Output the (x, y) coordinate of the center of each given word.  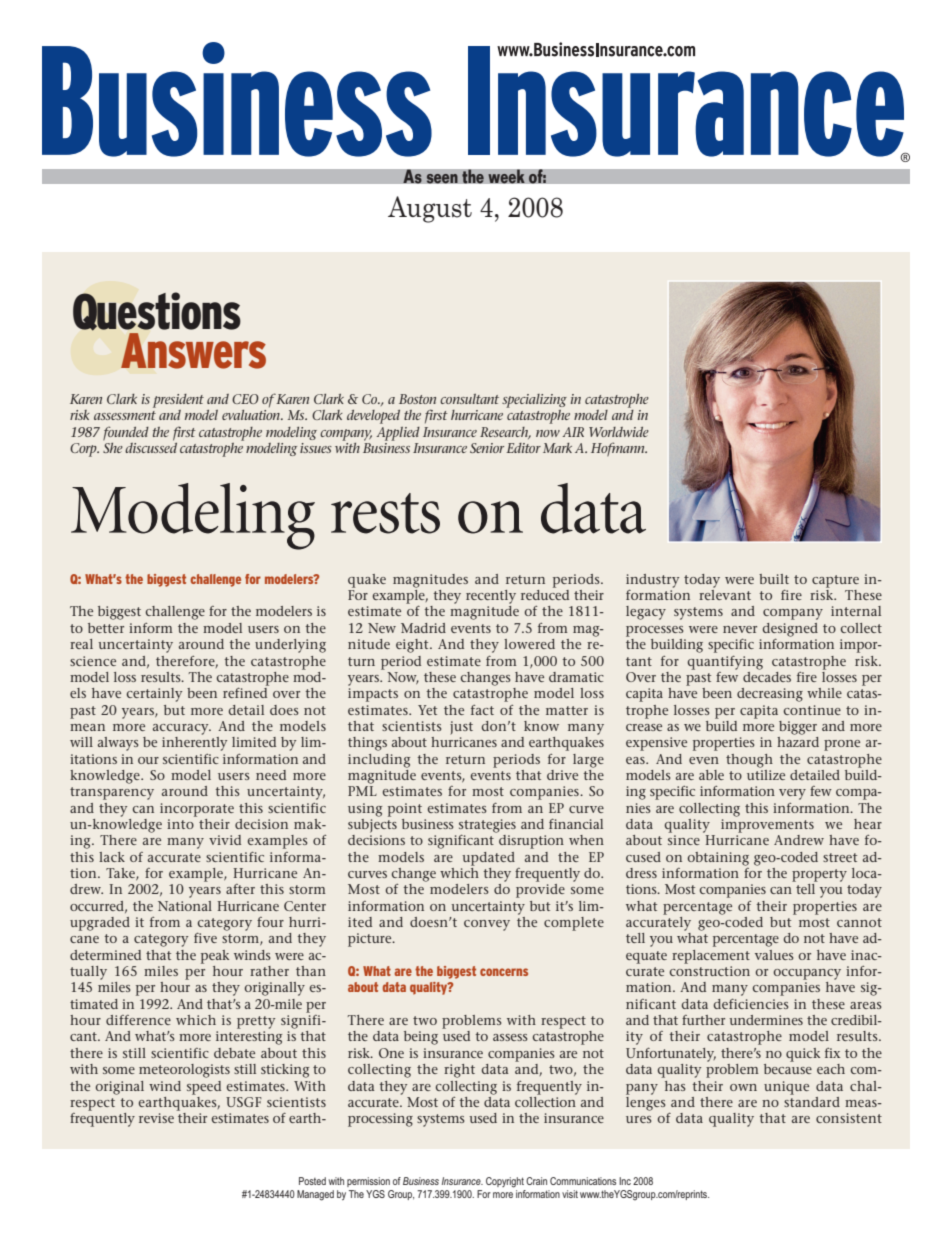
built (774, 579)
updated (488, 859)
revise (156, 1118)
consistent (849, 1118)
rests (385, 513)
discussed (151, 446)
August (430, 209)
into (180, 824)
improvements (767, 826)
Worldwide (619, 432)
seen (442, 178)
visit (570, 1194)
